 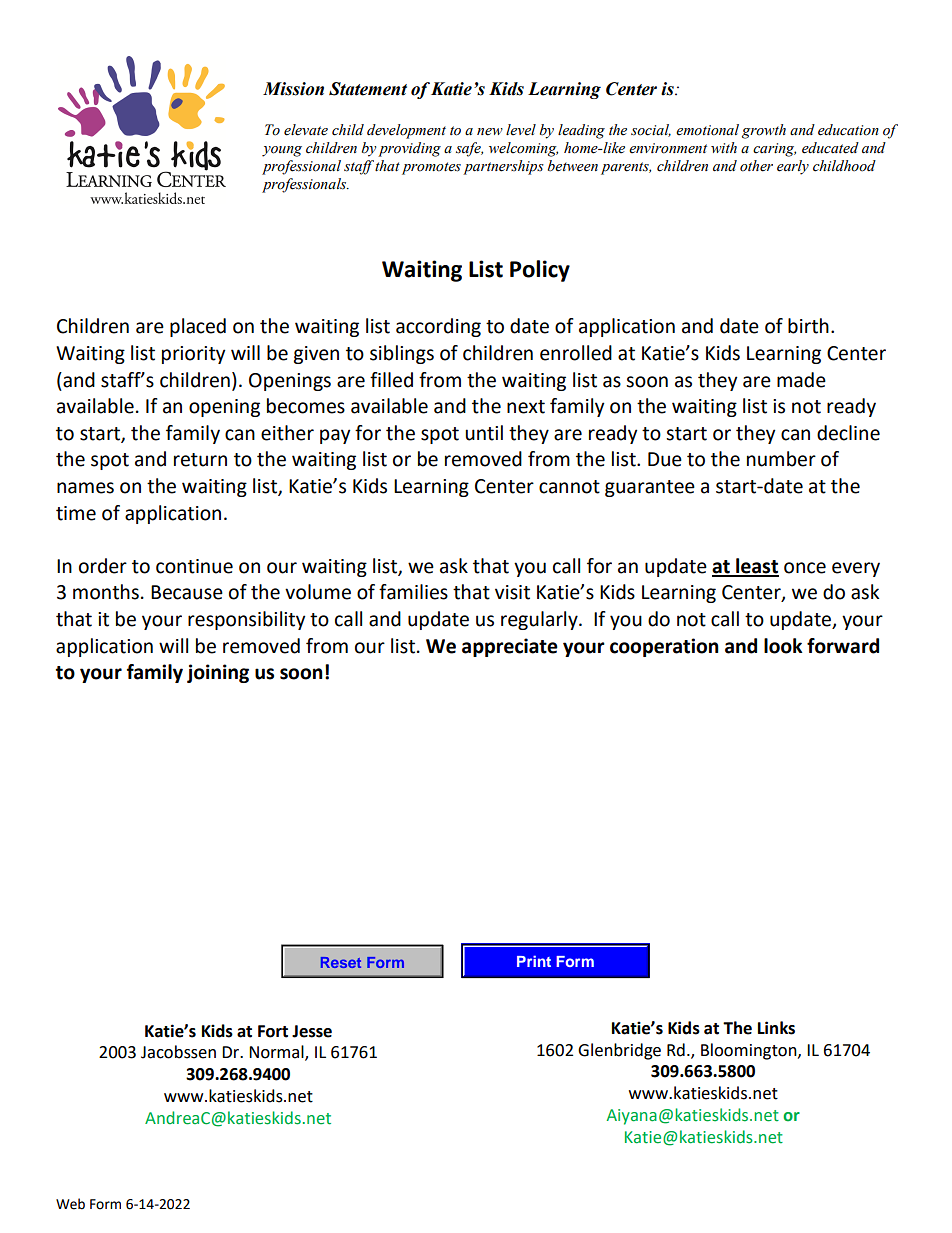 What do you see at coordinates (312, 1031) in the page?
I see `Jesse` at bounding box center [312, 1031].
